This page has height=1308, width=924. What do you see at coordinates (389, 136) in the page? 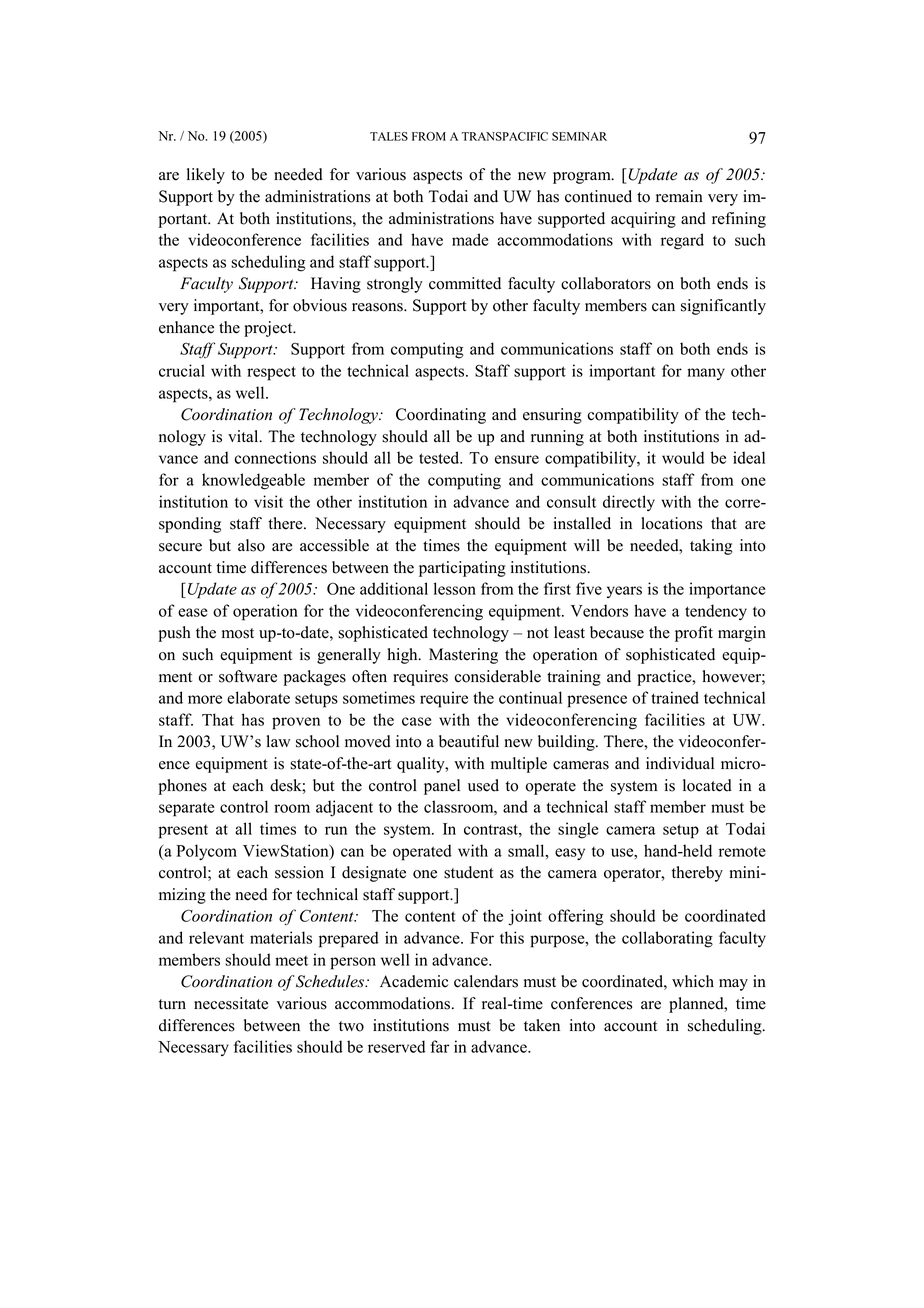
I see `TALES` at bounding box center [389, 136].
